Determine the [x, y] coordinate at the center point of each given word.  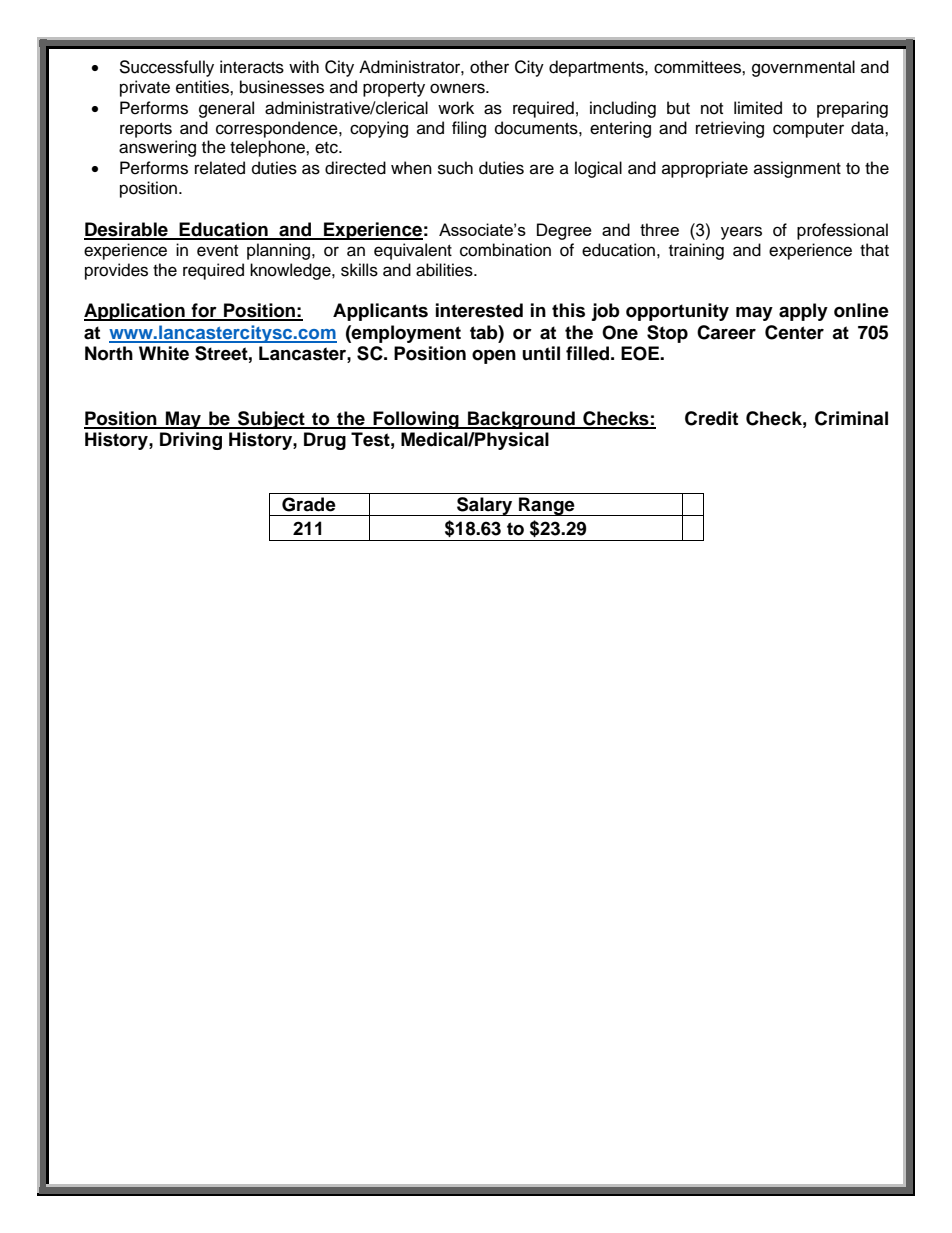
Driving [191, 441]
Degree [564, 231]
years [741, 233]
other [489, 67]
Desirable [127, 230]
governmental [803, 68]
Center [794, 332]
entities [203, 87]
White [164, 353]
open [494, 357]
